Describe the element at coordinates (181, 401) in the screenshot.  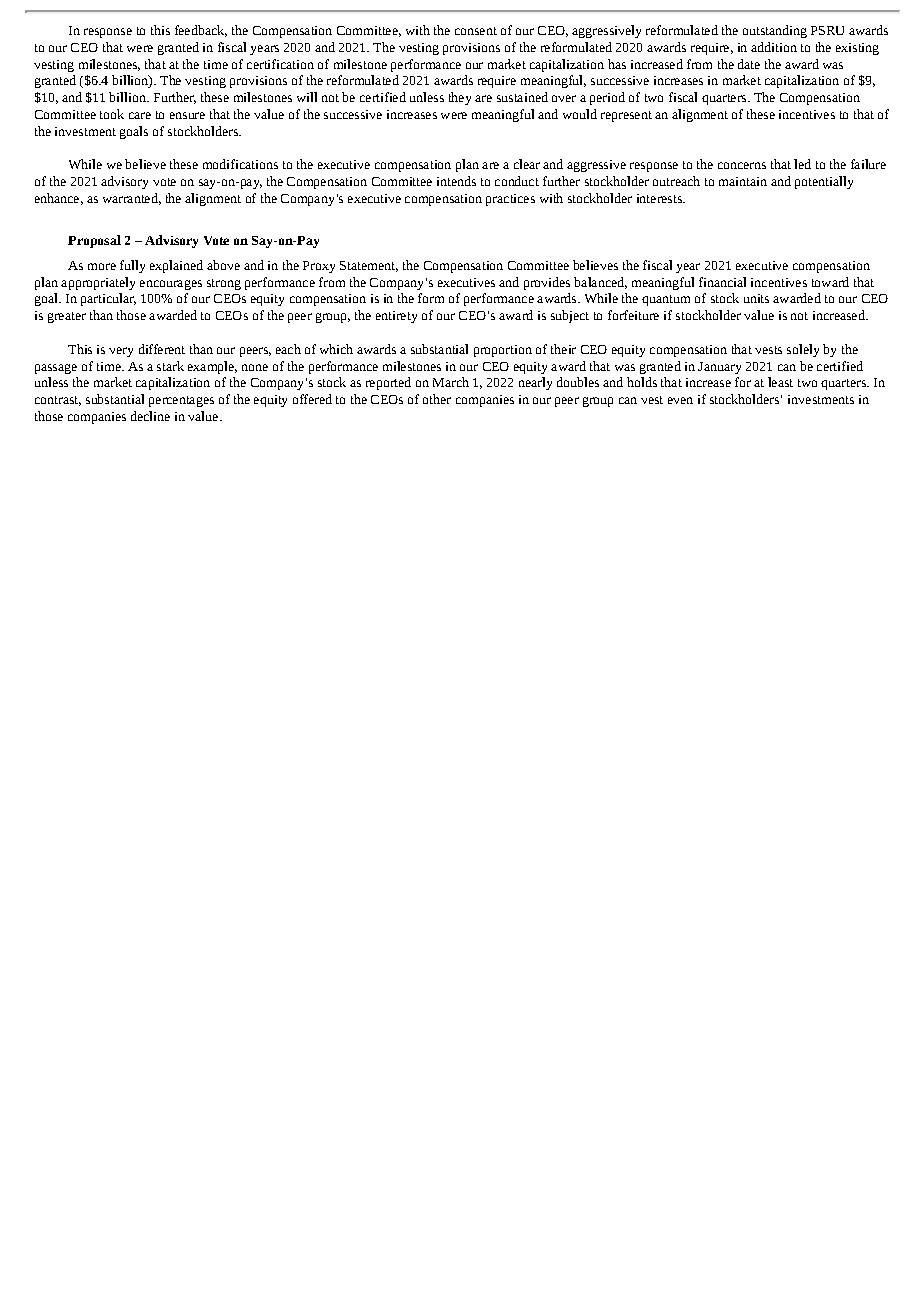
I see `percentages` at that location.
